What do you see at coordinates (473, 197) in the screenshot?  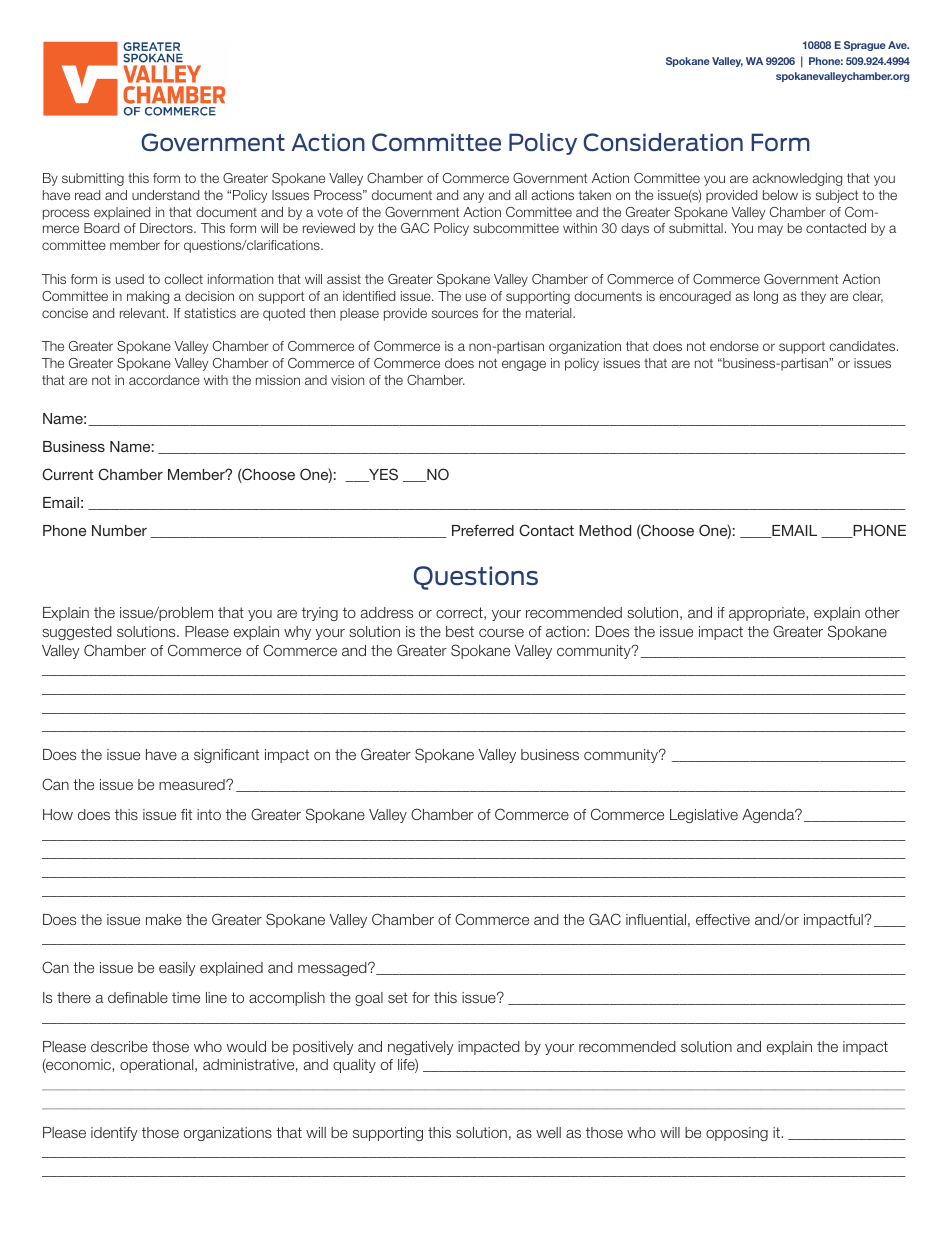 I see `any` at bounding box center [473, 197].
